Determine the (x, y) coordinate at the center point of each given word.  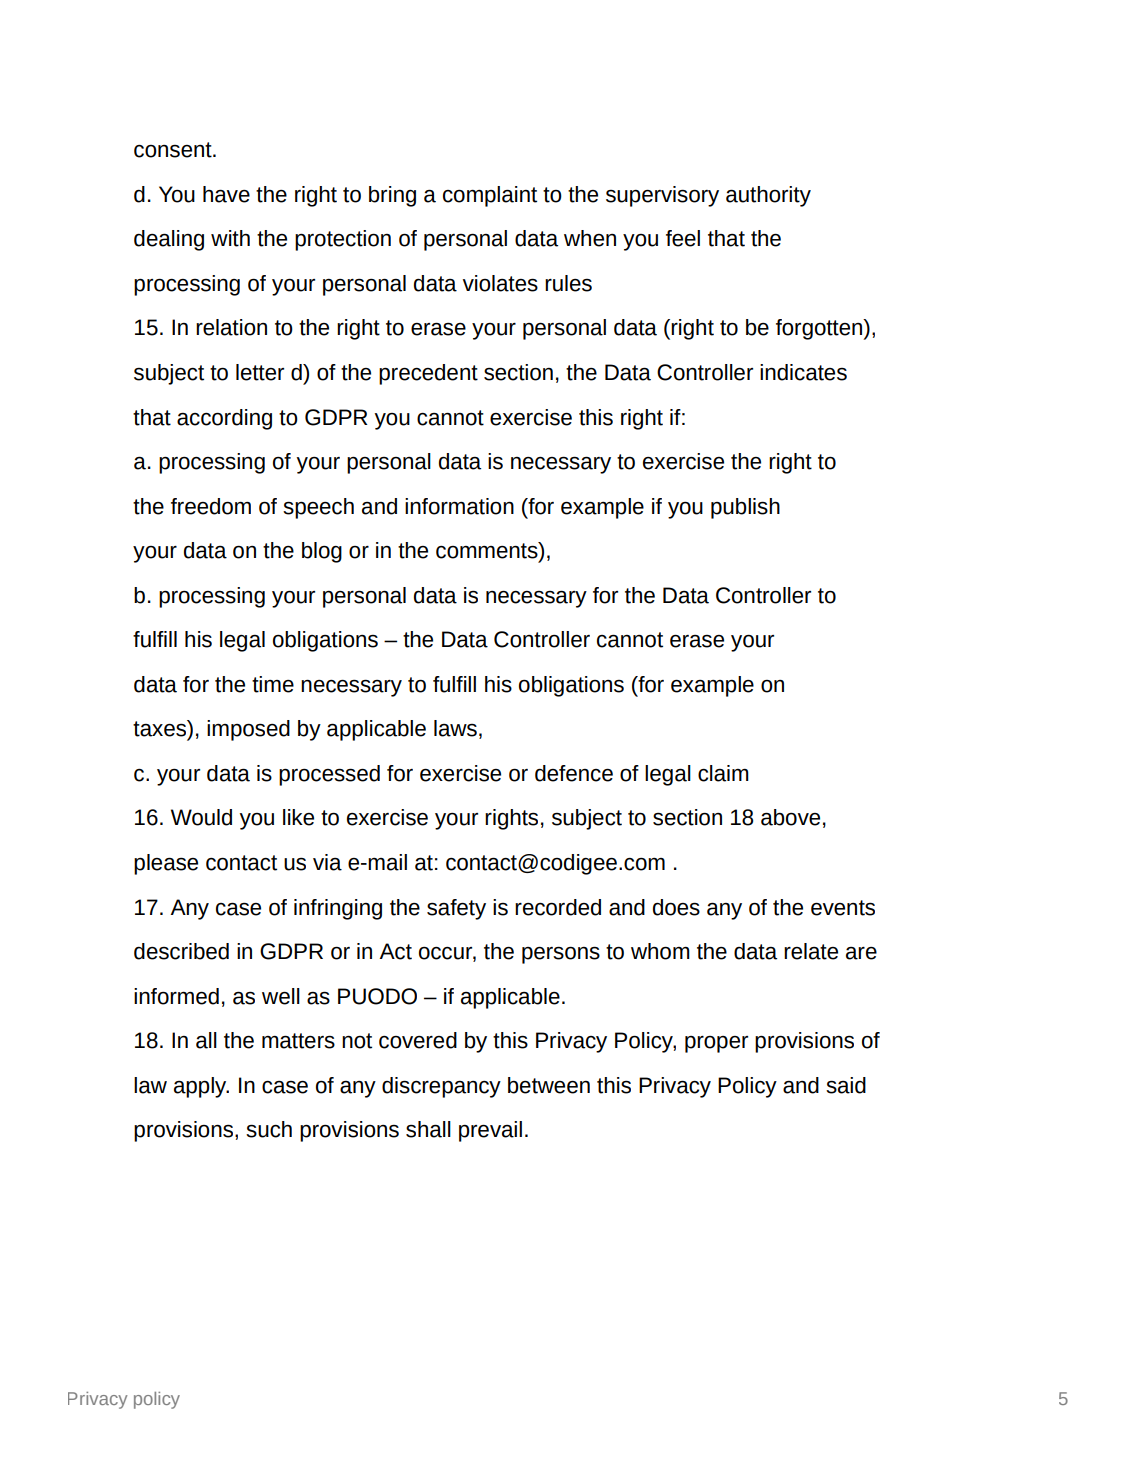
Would (201, 817)
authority (768, 196)
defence (574, 773)
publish (745, 508)
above (790, 817)
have (226, 194)
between (549, 1085)
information (459, 506)
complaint (490, 196)
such (269, 1129)
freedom (211, 506)
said (846, 1085)
